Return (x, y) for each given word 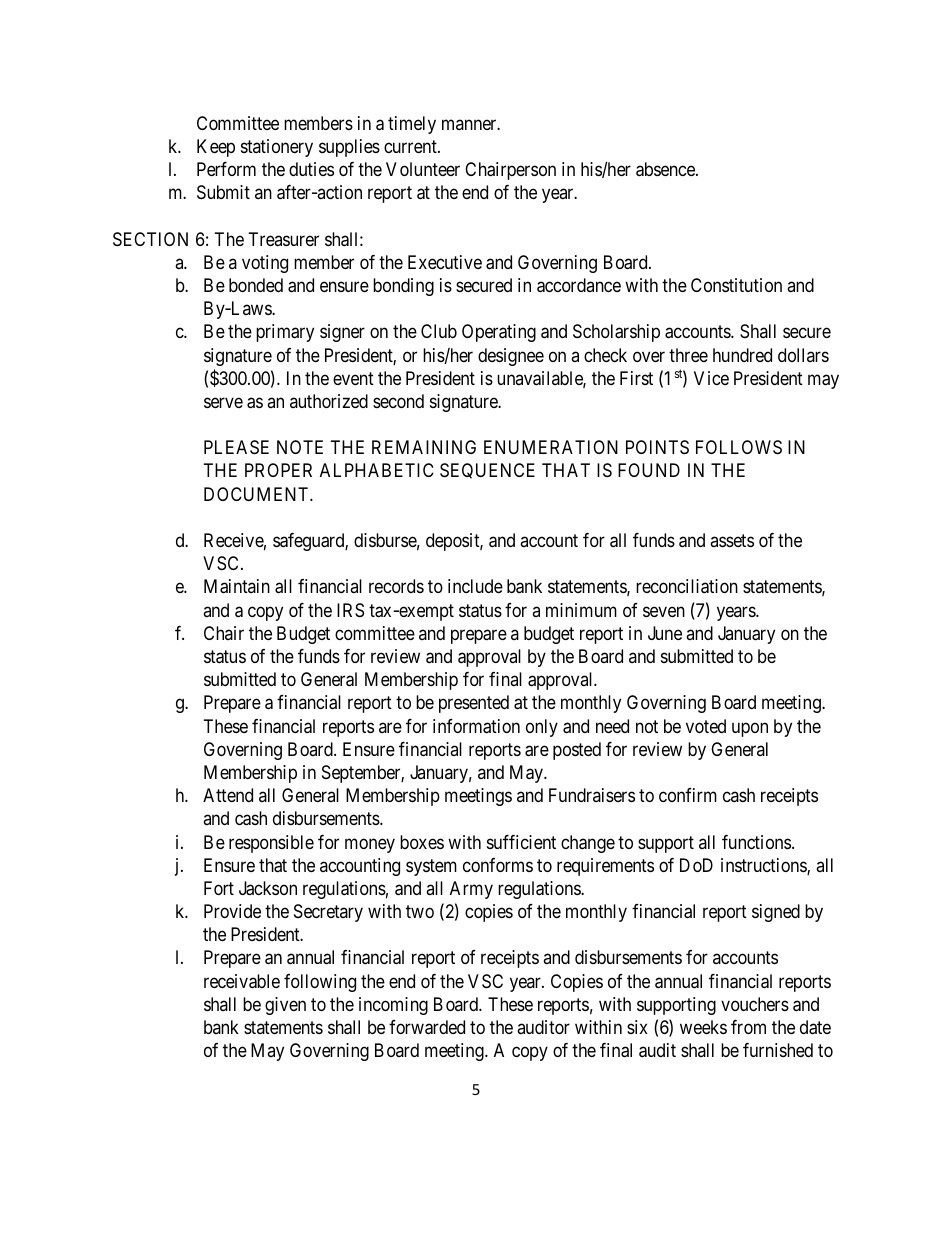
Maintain (237, 586)
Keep (216, 148)
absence (666, 169)
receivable (242, 981)
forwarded (427, 1027)
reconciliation (687, 586)
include (475, 586)
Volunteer (423, 169)
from (748, 1027)
